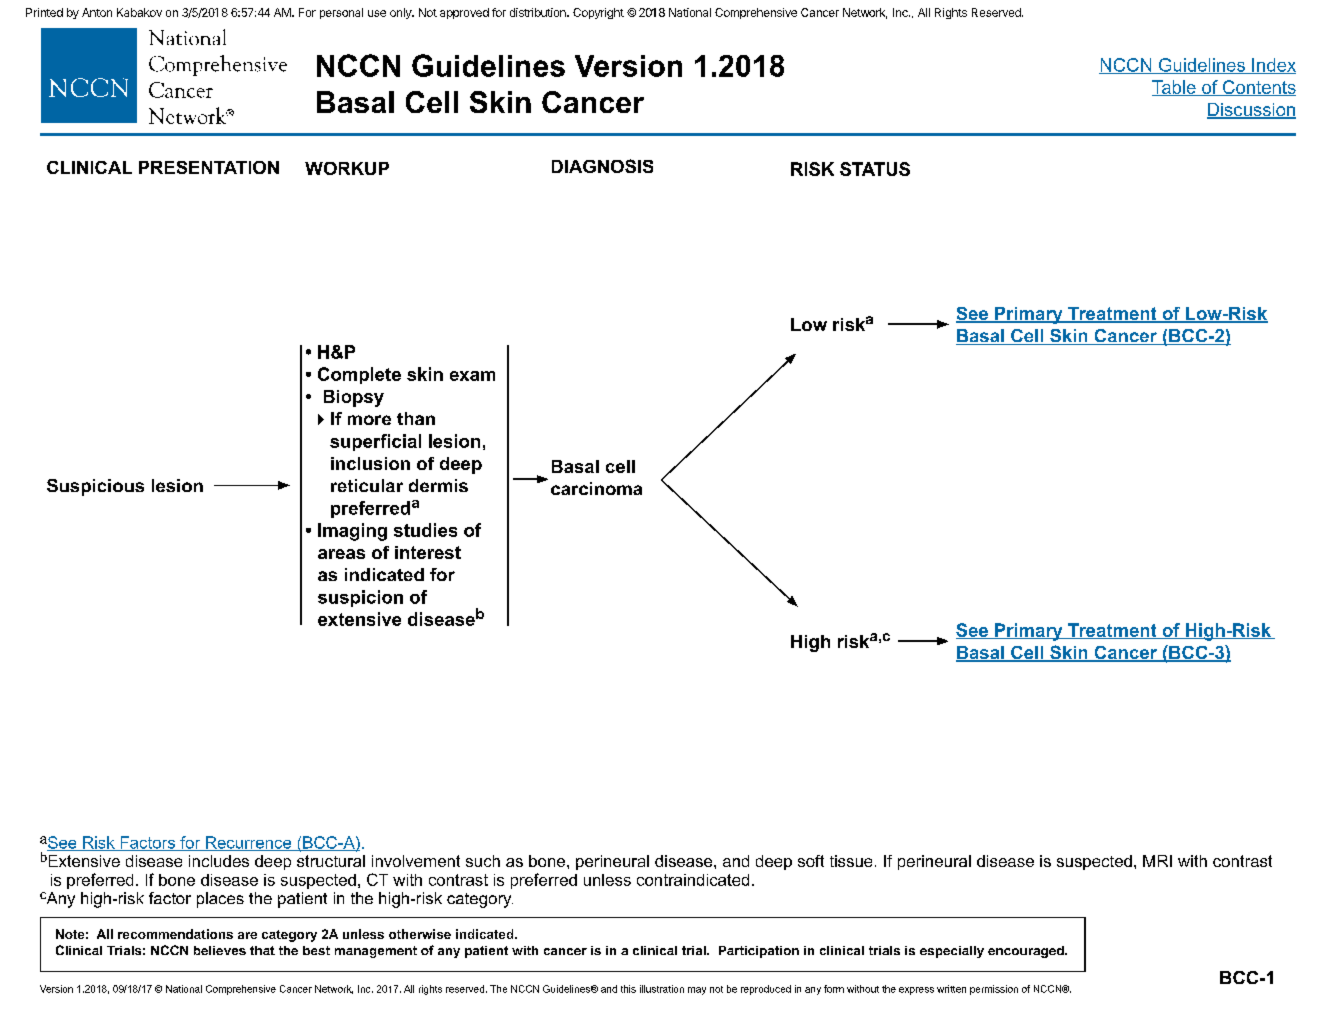  I want to click on Table, so click(1175, 88).
